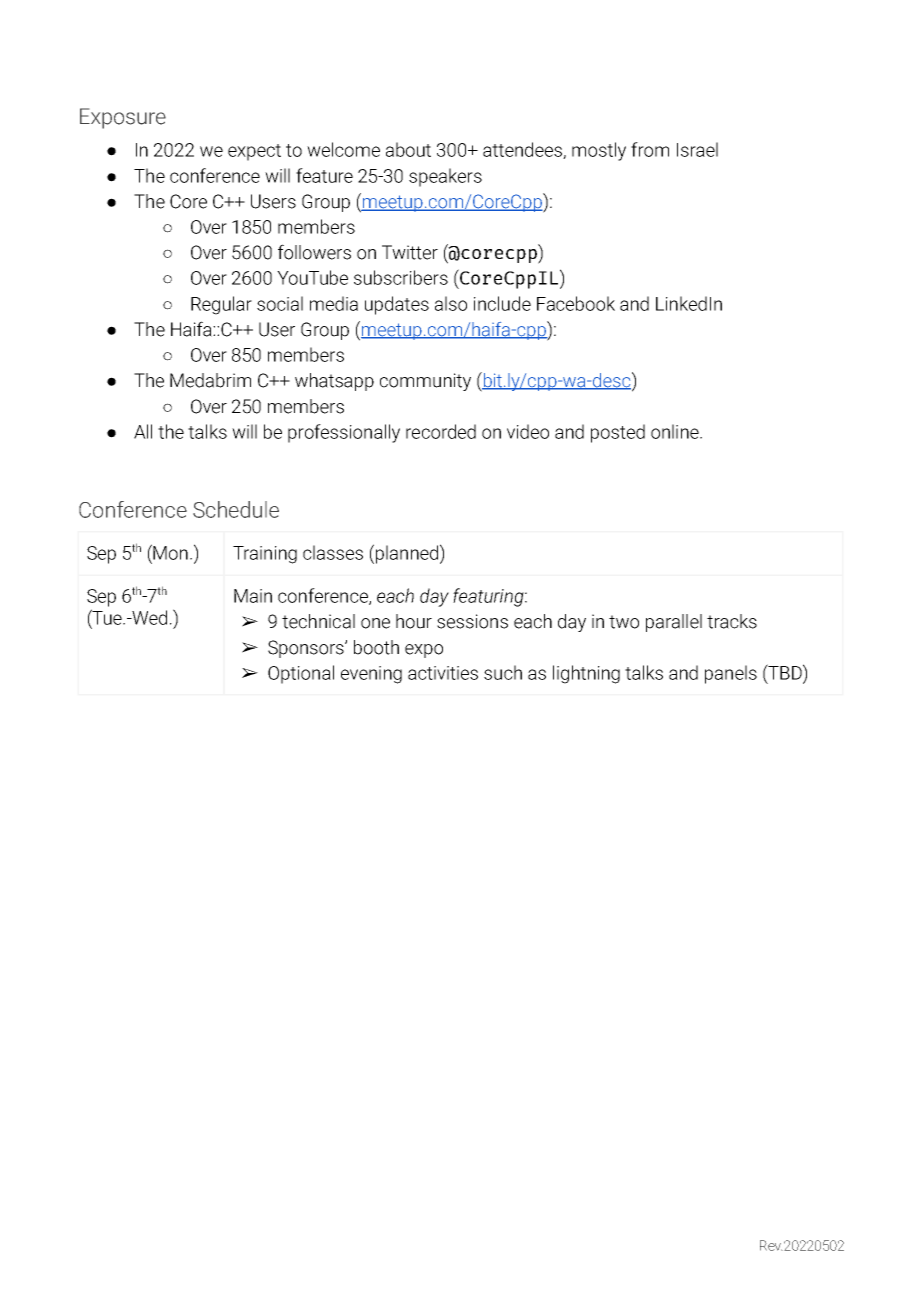 The width and height of the screenshot is (924, 1307). I want to click on expect, so click(254, 152).
